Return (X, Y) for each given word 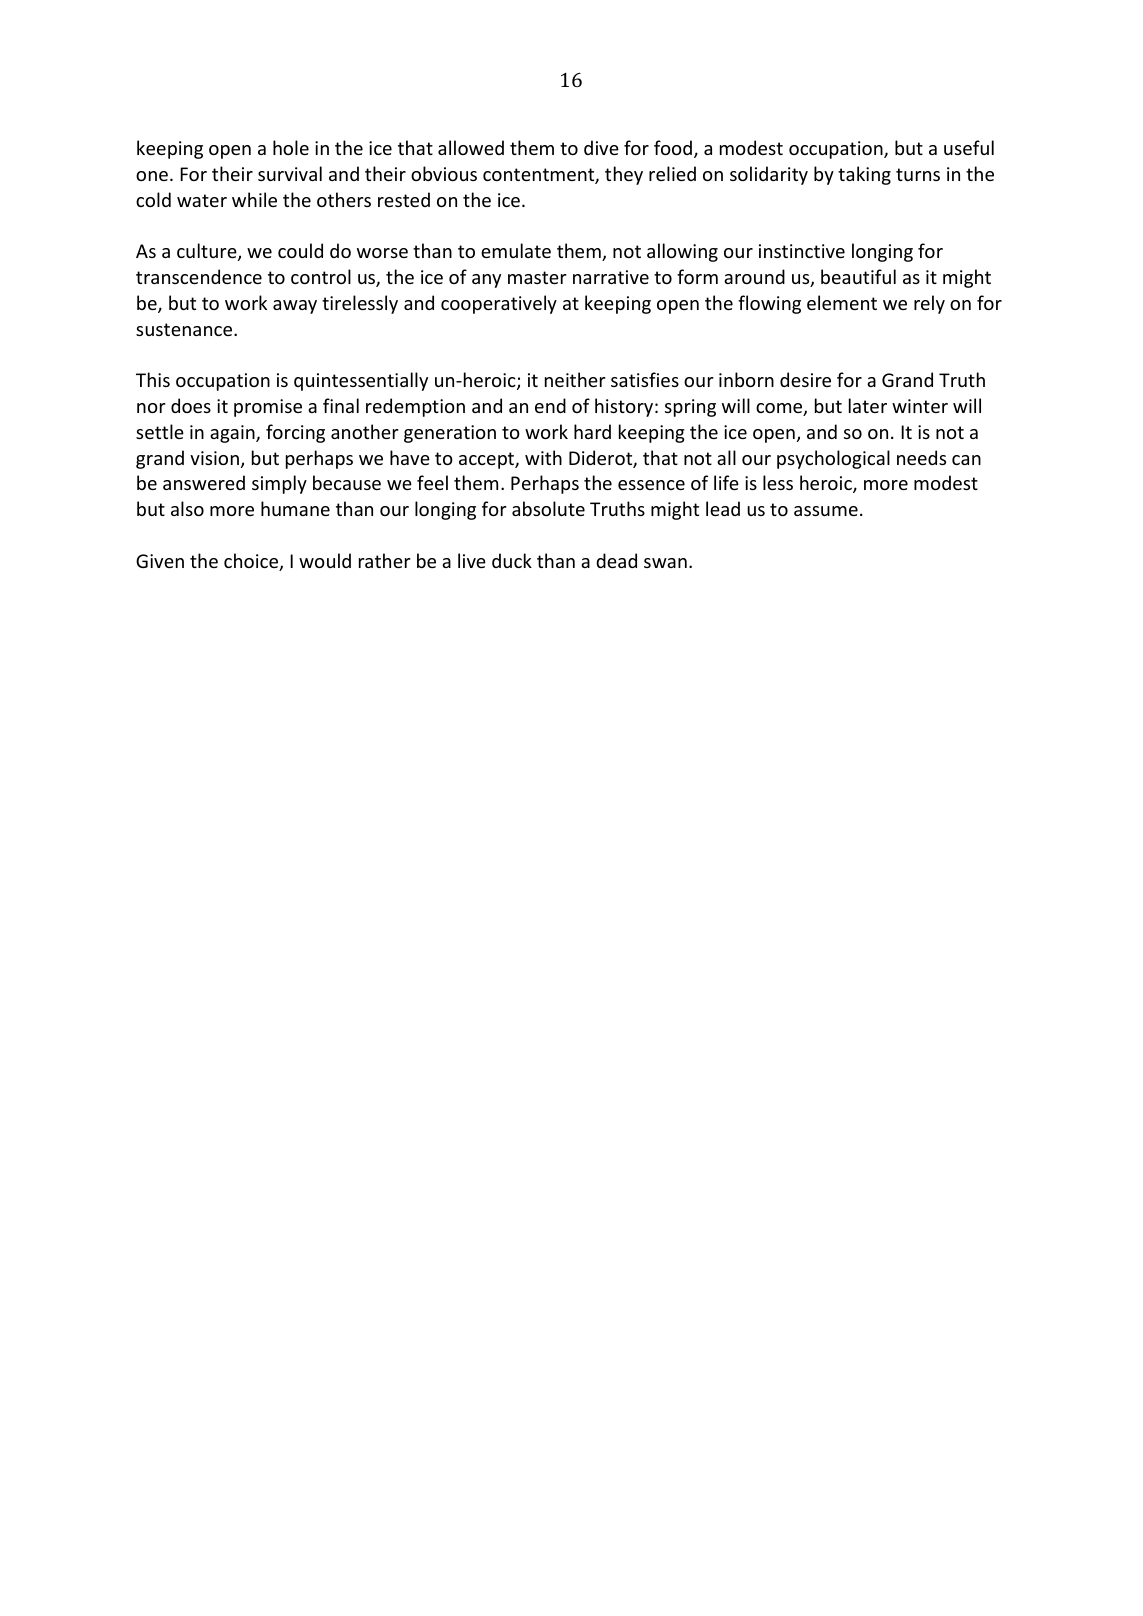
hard (592, 431)
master (537, 277)
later (868, 405)
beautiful (858, 276)
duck (512, 560)
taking (864, 175)
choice (252, 562)
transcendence (199, 276)
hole (291, 147)
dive (601, 147)
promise (268, 408)
